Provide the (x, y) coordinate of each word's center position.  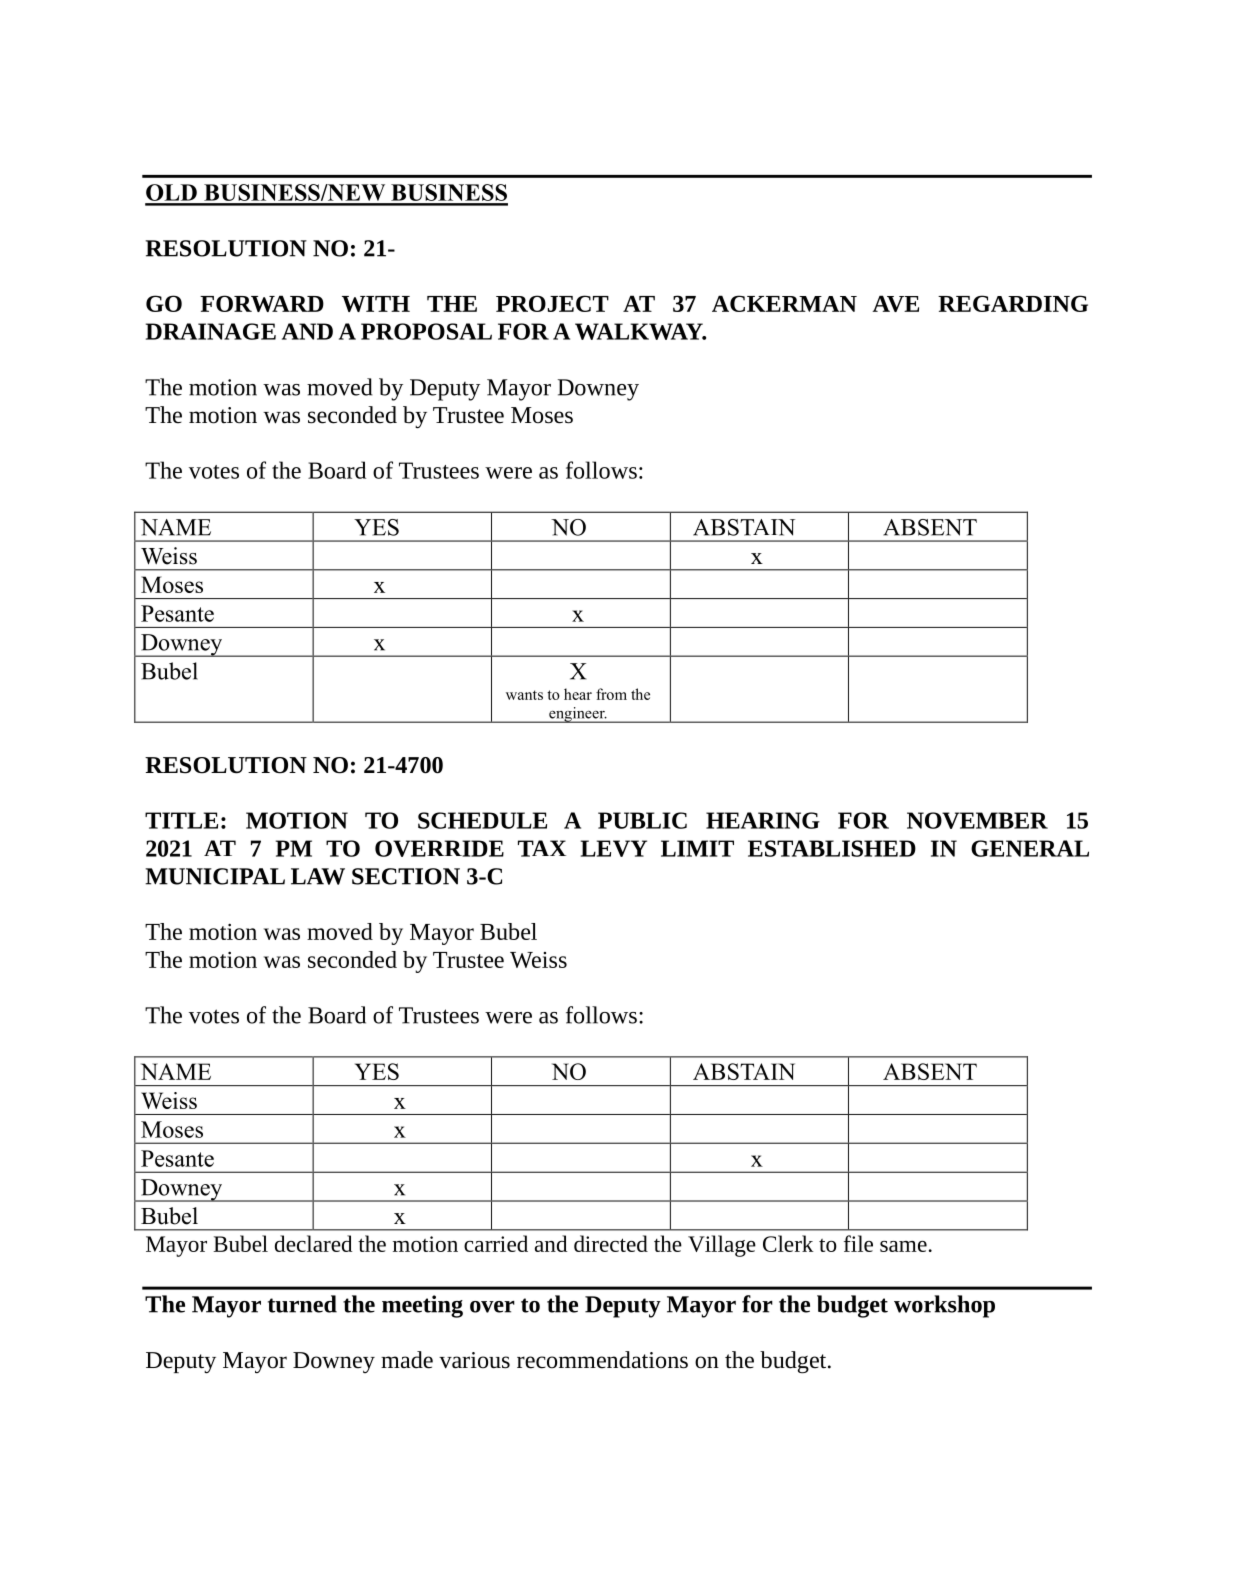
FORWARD (262, 303)
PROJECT (552, 303)
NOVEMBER (977, 820)
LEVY (614, 848)
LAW (318, 876)
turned (302, 1304)
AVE (895, 303)
